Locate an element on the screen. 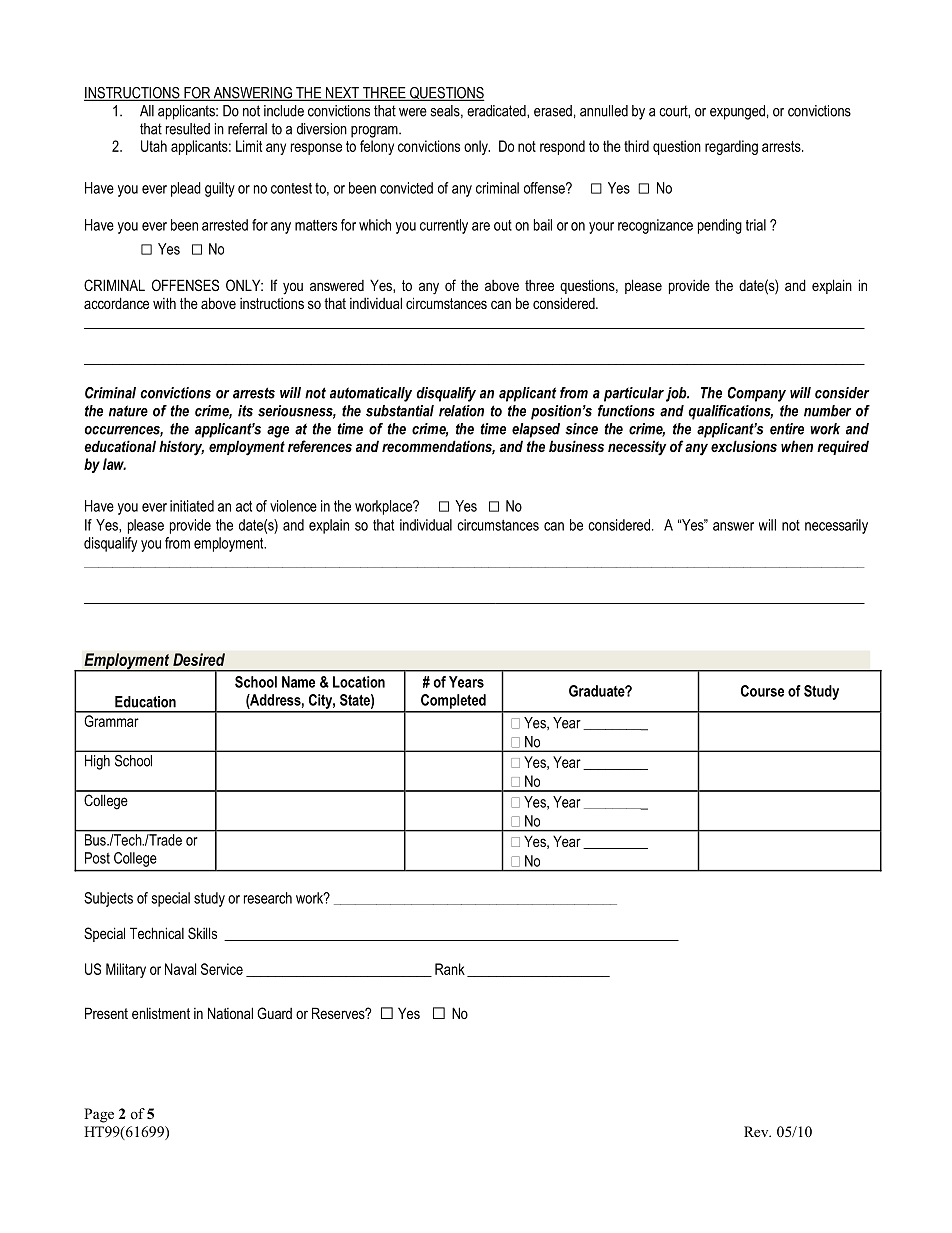 The image size is (952, 1233). Rev is located at coordinates (757, 1131).
